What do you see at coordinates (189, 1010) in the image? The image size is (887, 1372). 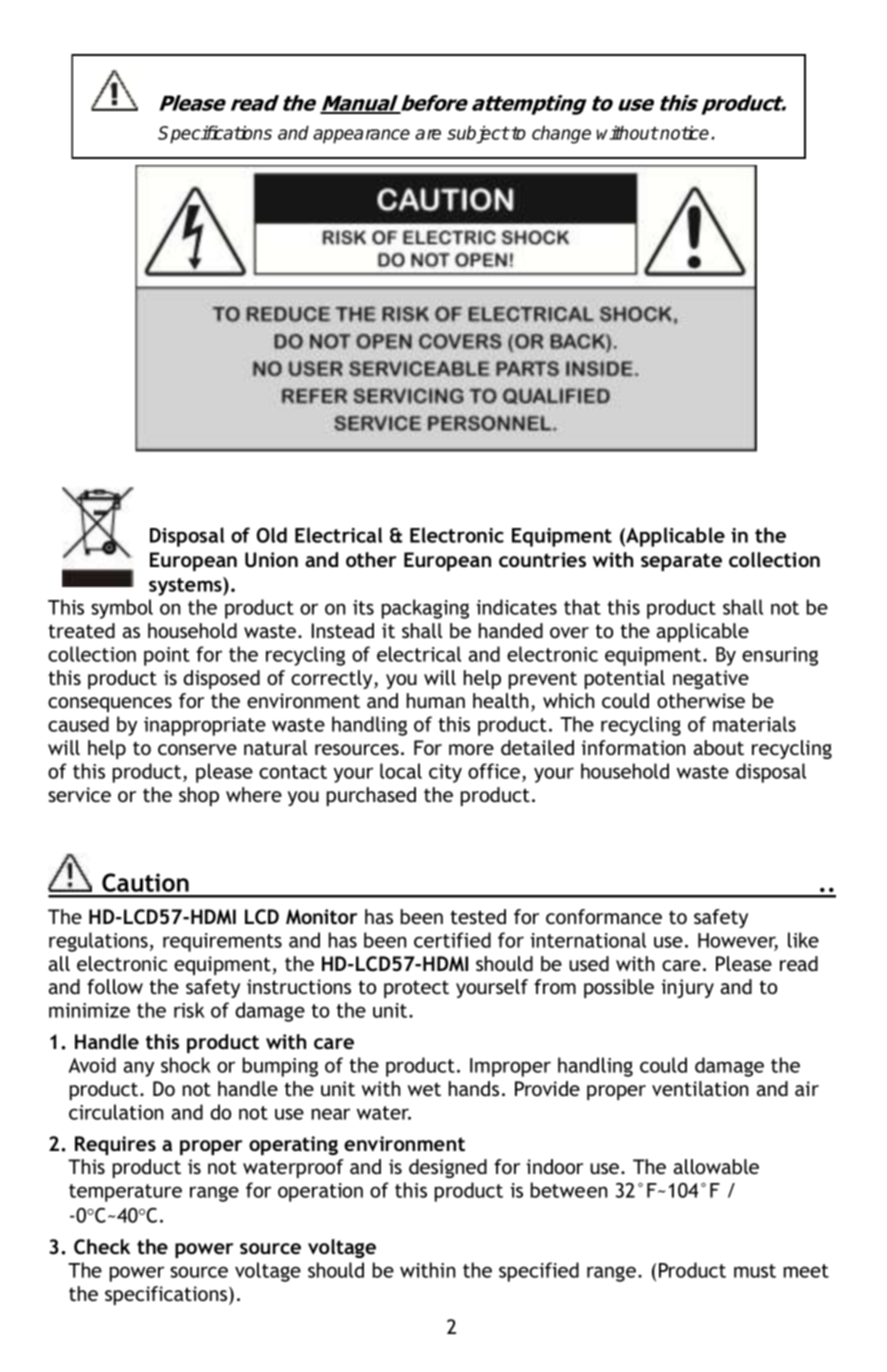 I see `risk` at bounding box center [189, 1010].
